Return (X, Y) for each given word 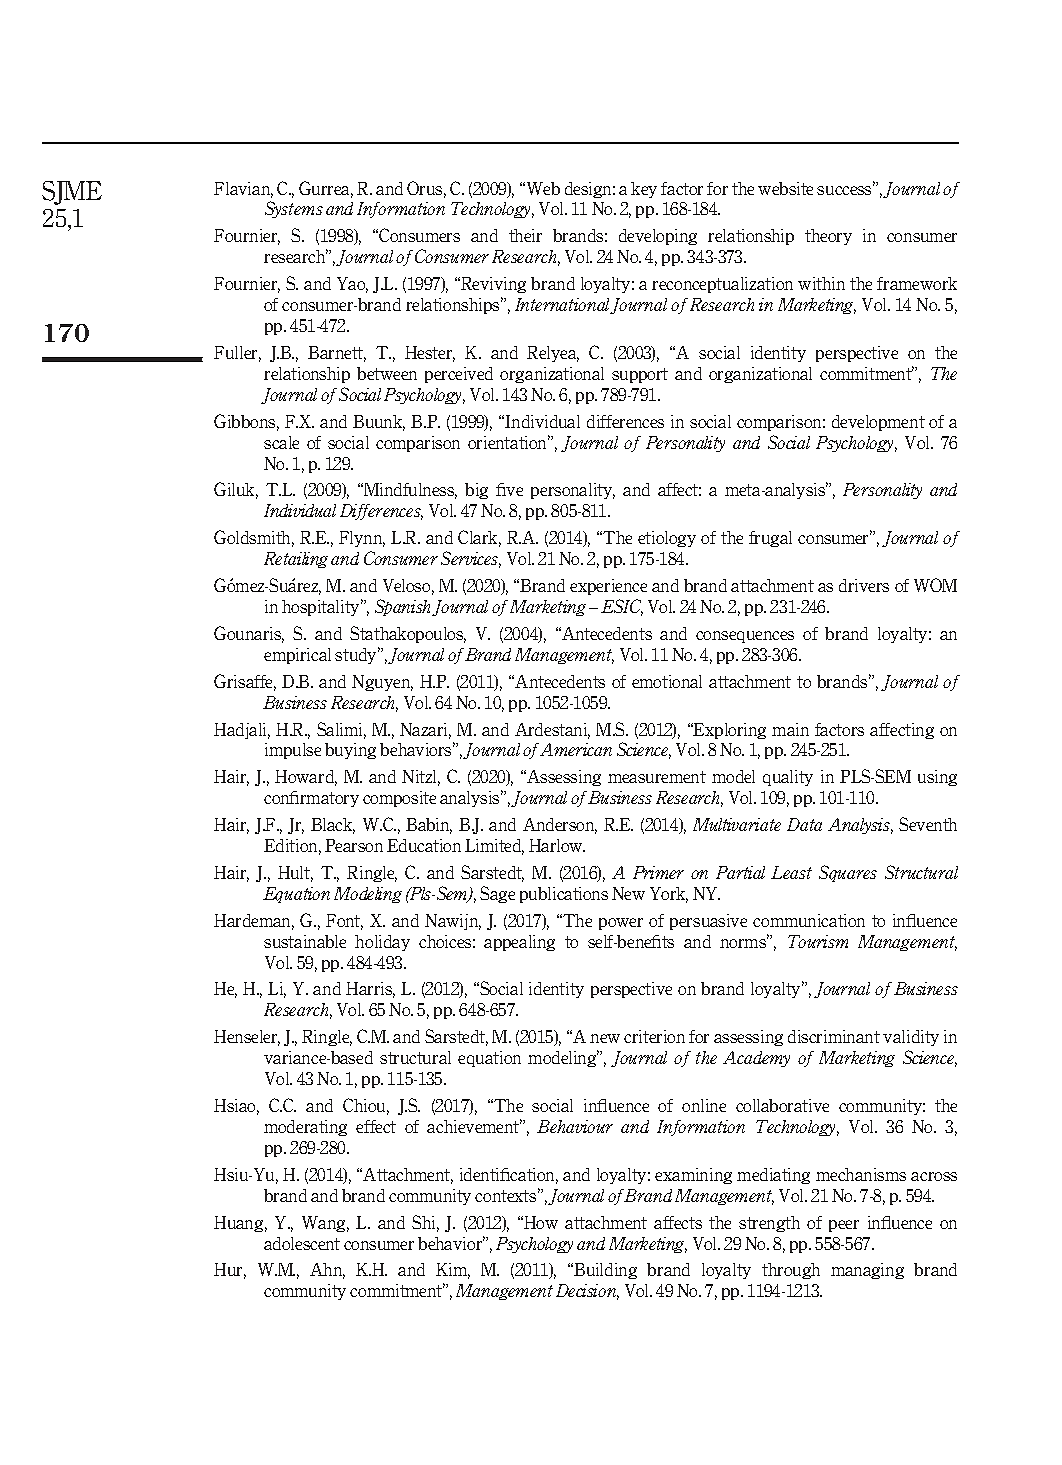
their (525, 235)
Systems (294, 209)
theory (828, 237)
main (790, 729)
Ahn (327, 1271)
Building (604, 1271)
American (575, 749)
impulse (293, 751)
